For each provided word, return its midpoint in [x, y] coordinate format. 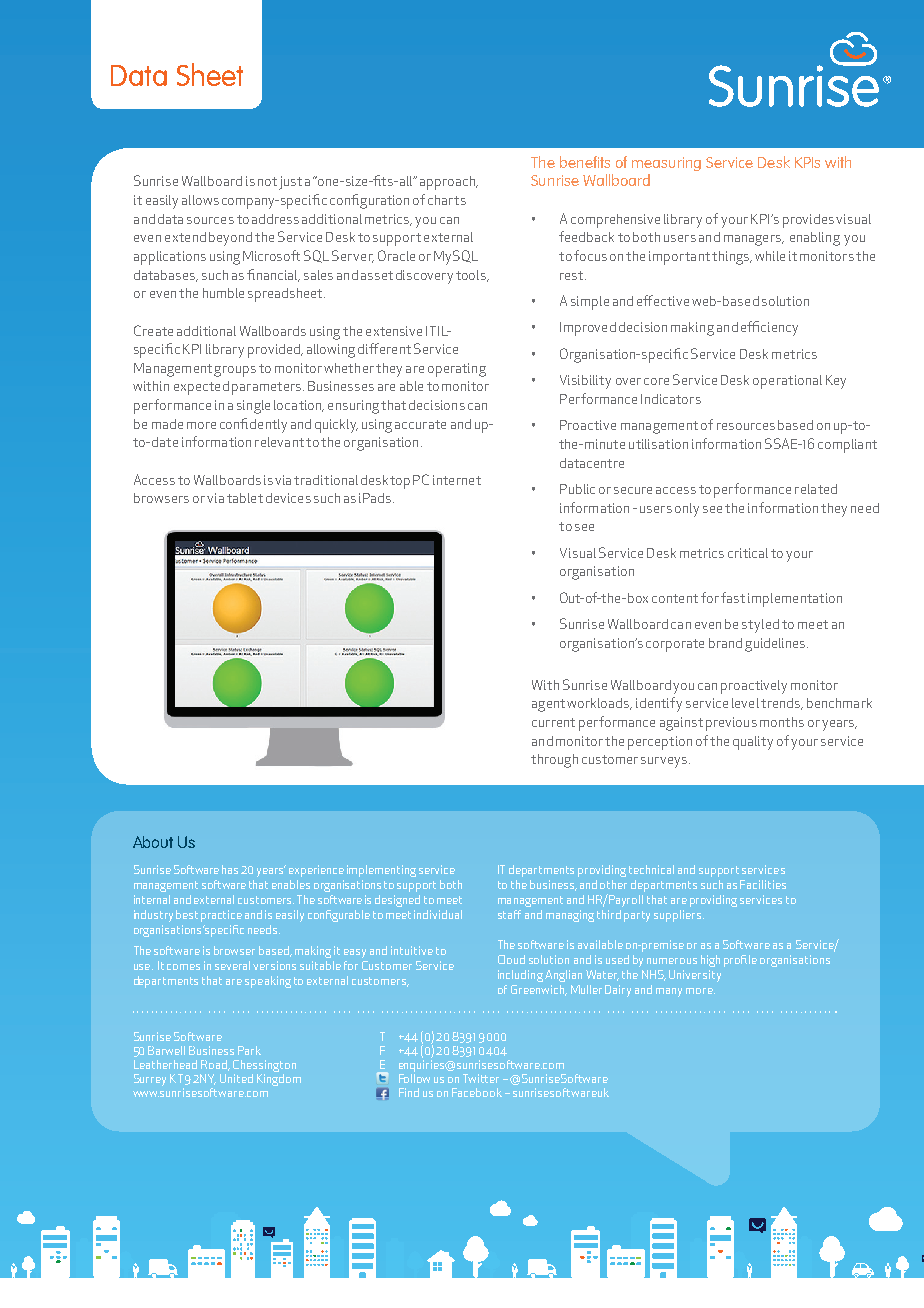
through [554, 761]
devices [288, 498]
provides [808, 221]
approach [448, 183]
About [153, 842]
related [816, 489]
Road [215, 1065]
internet [457, 480]
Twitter [481, 1078]
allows [200, 200]
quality [753, 743]
